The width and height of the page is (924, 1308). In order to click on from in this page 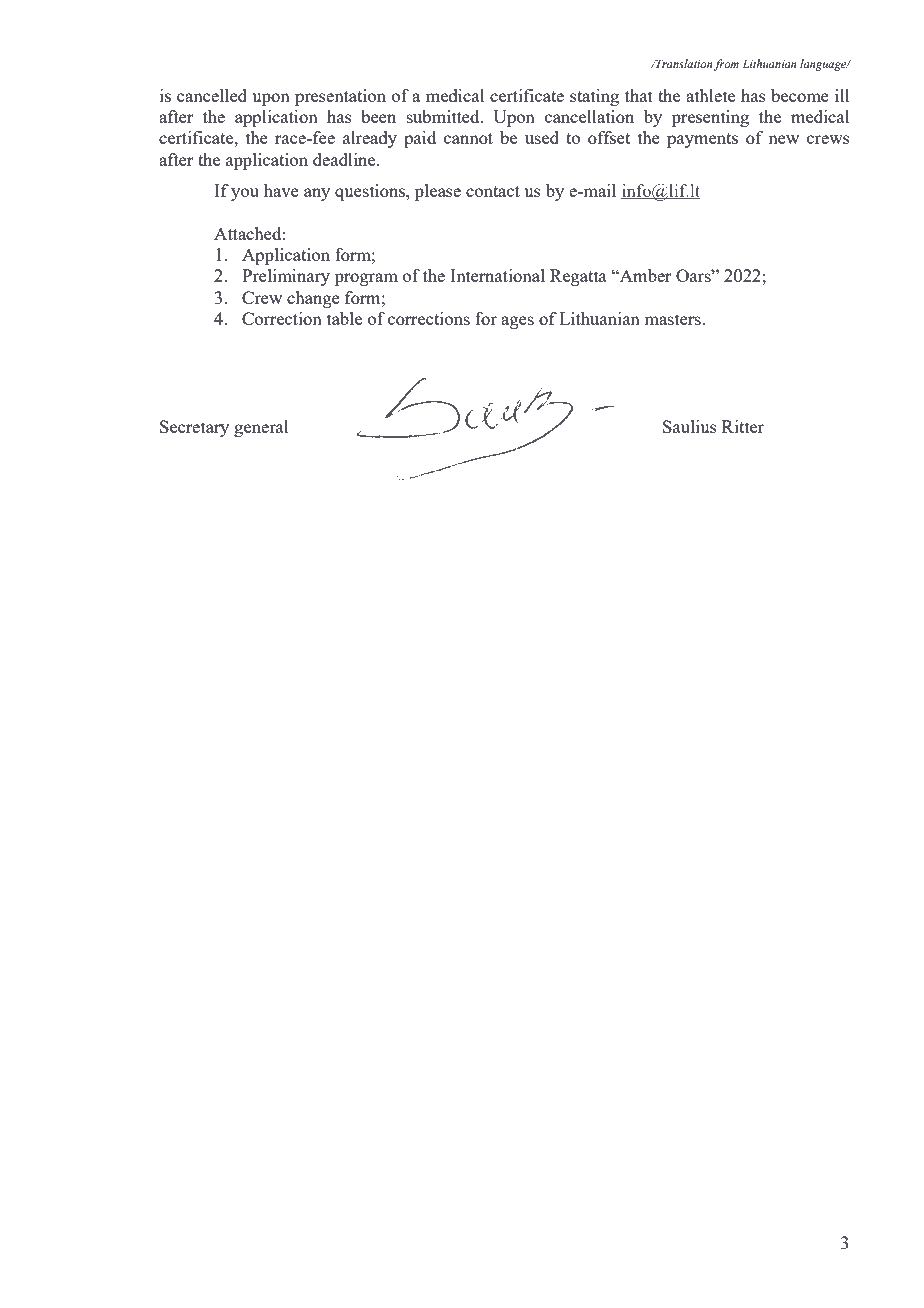, I will do `click(726, 65)`.
